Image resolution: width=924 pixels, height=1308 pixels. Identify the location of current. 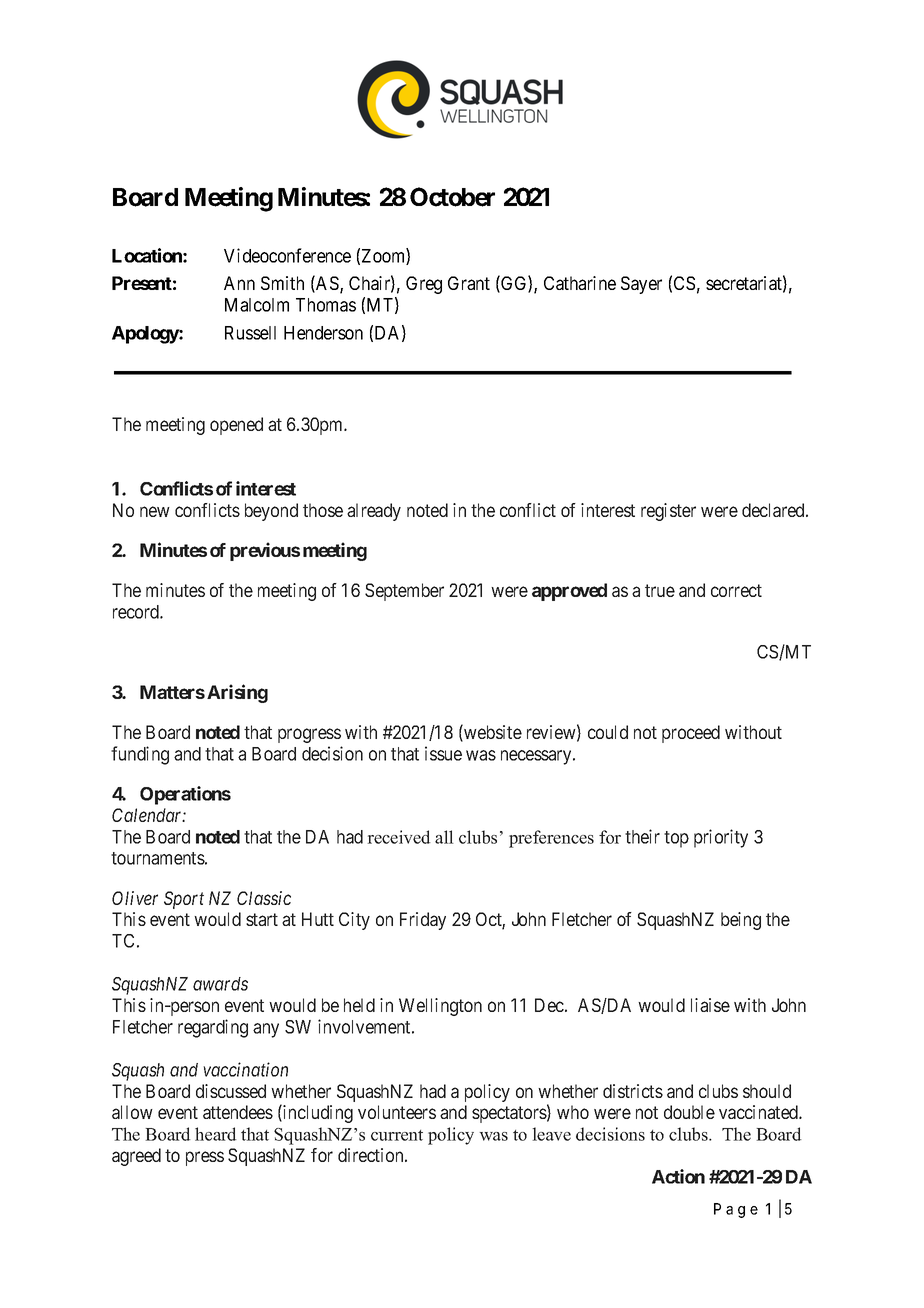
(397, 1135).
